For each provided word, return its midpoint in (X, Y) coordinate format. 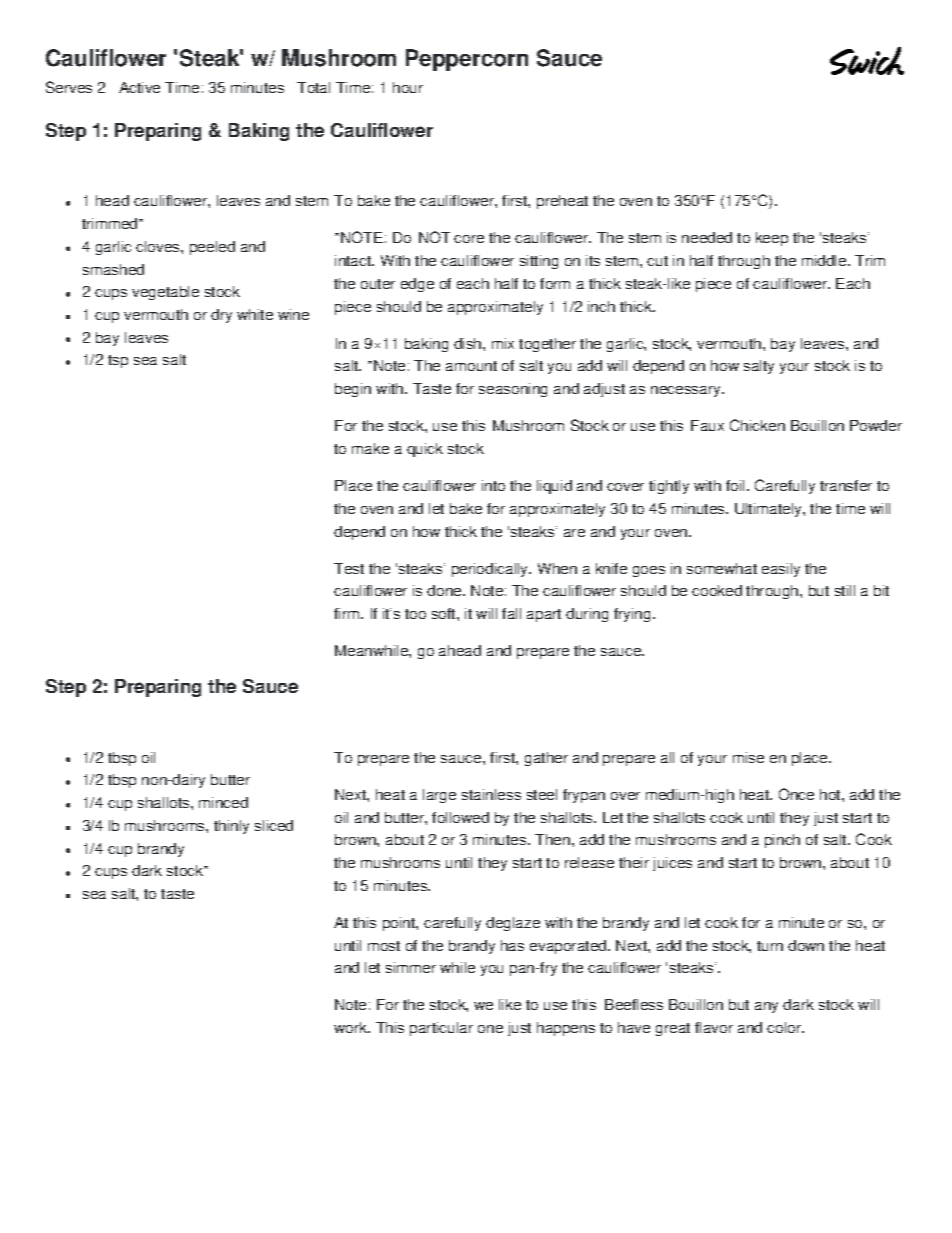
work (351, 1027)
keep (772, 239)
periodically (491, 570)
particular (441, 1029)
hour (408, 87)
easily (781, 570)
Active (139, 87)
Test (349, 568)
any (766, 1007)
